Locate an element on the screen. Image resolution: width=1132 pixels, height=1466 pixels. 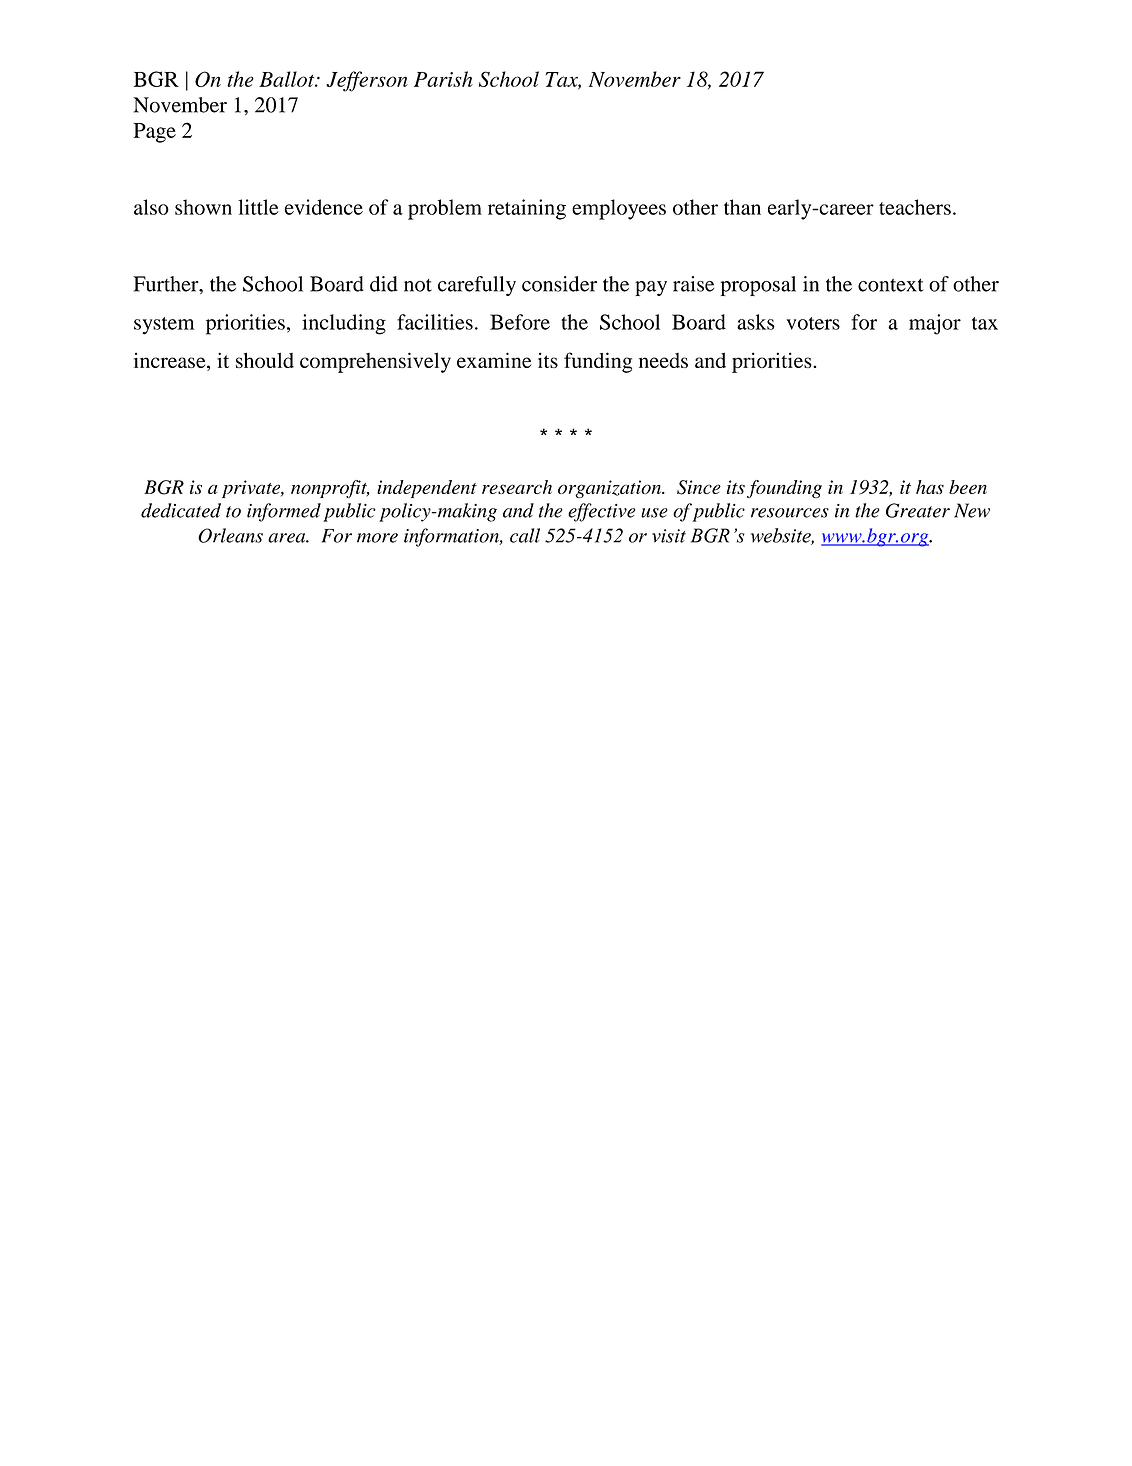
little is located at coordinates (258, 207).
